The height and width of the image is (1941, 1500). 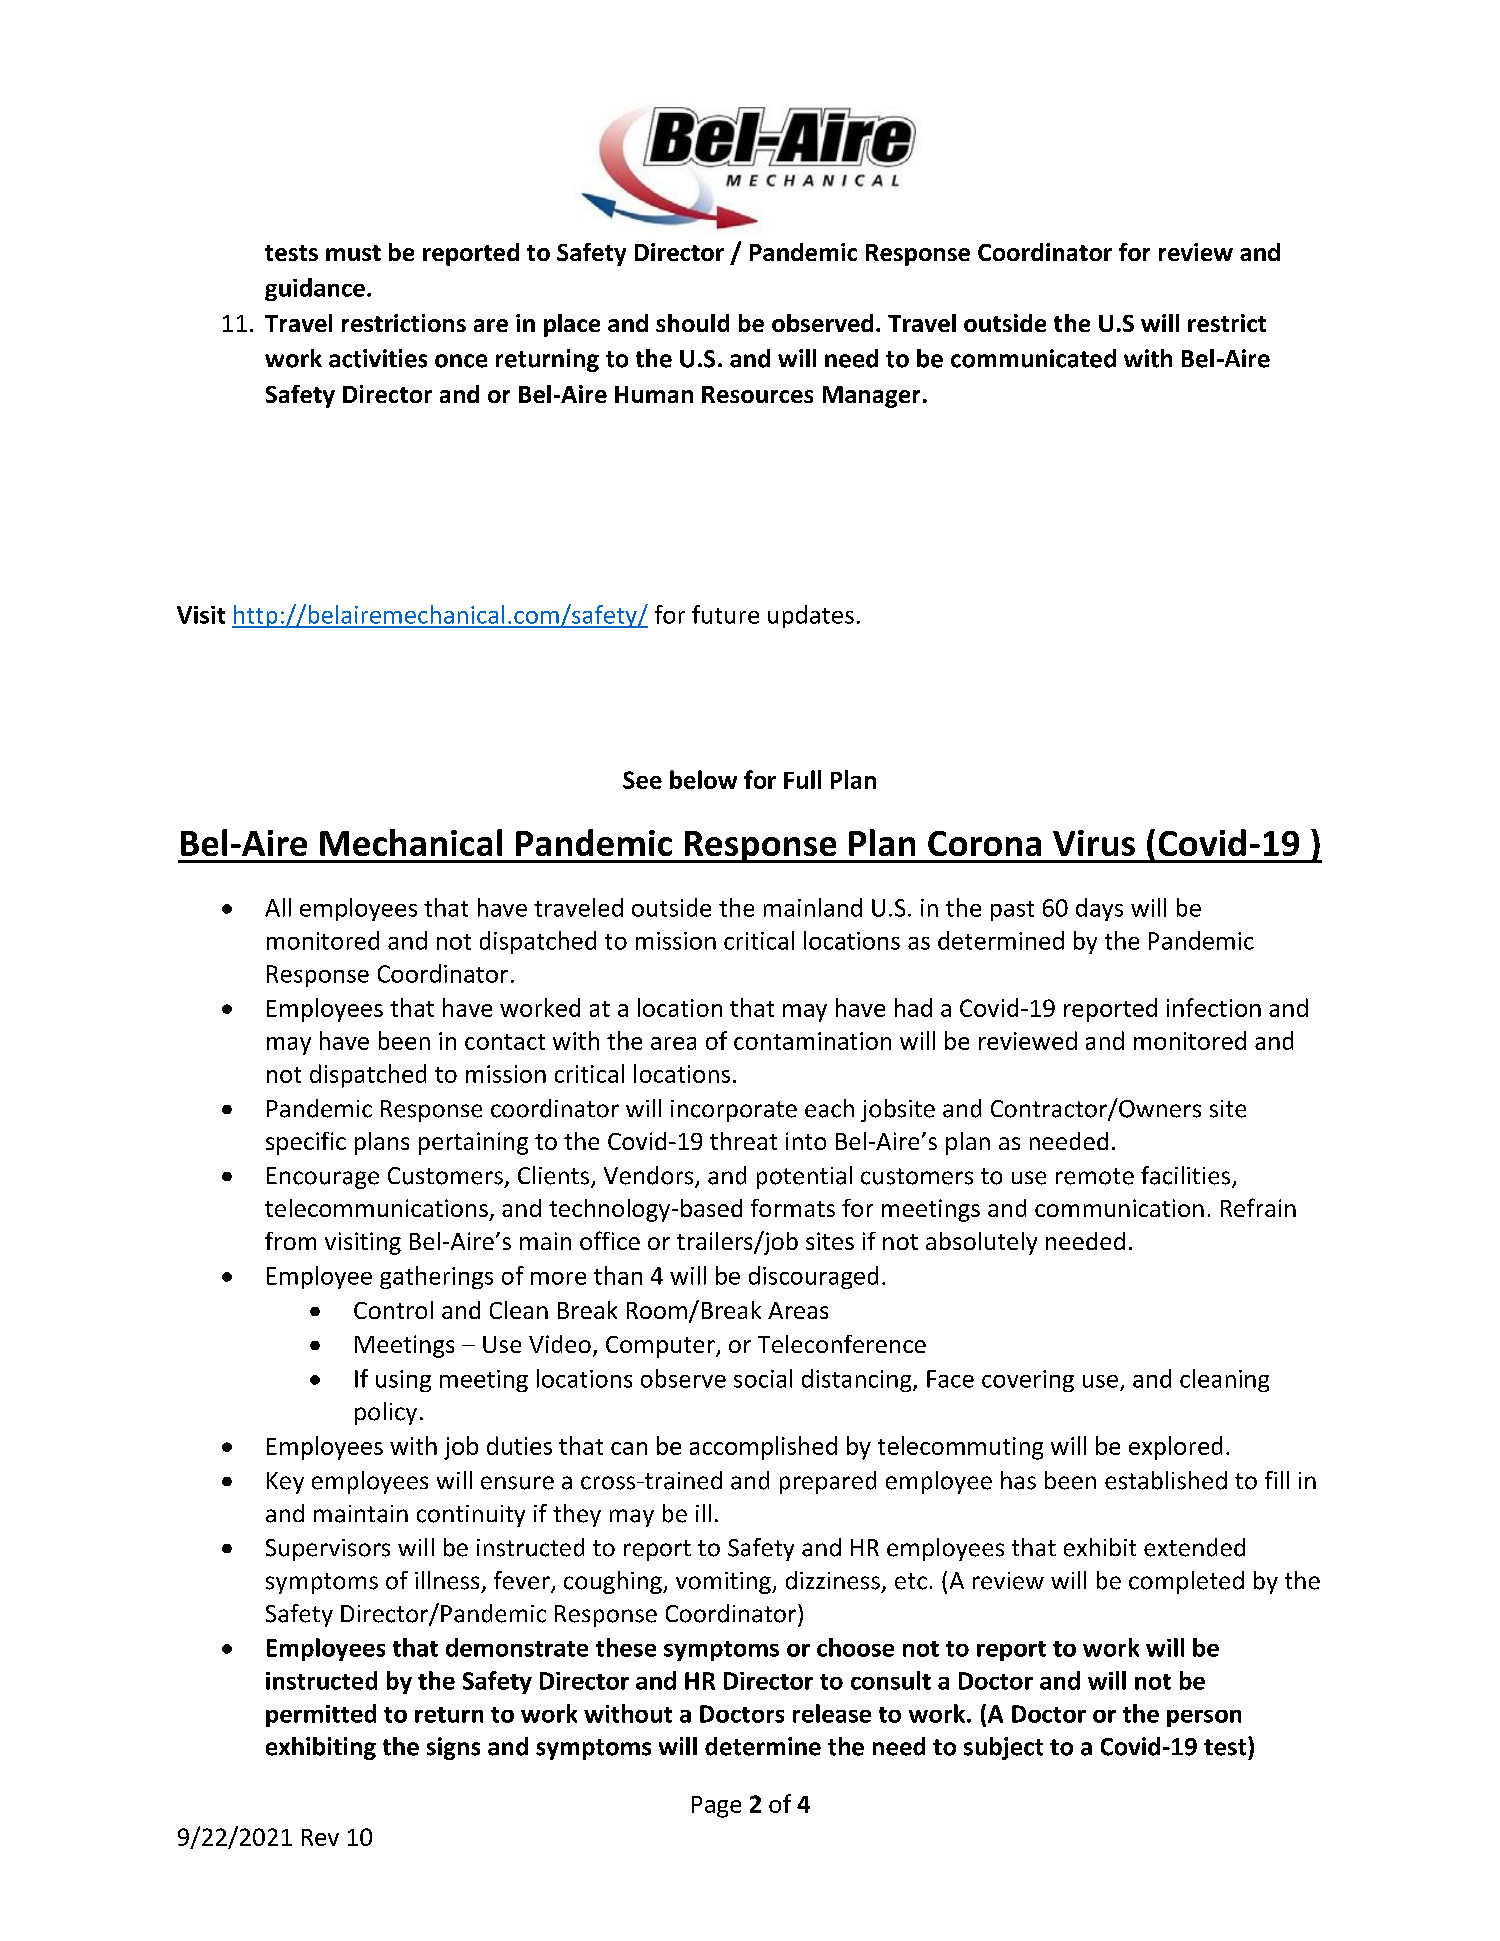 What do you see at coordinates (1187, 1176) in the image?
I see `facilities` at bounding box center [1187, 1176].
